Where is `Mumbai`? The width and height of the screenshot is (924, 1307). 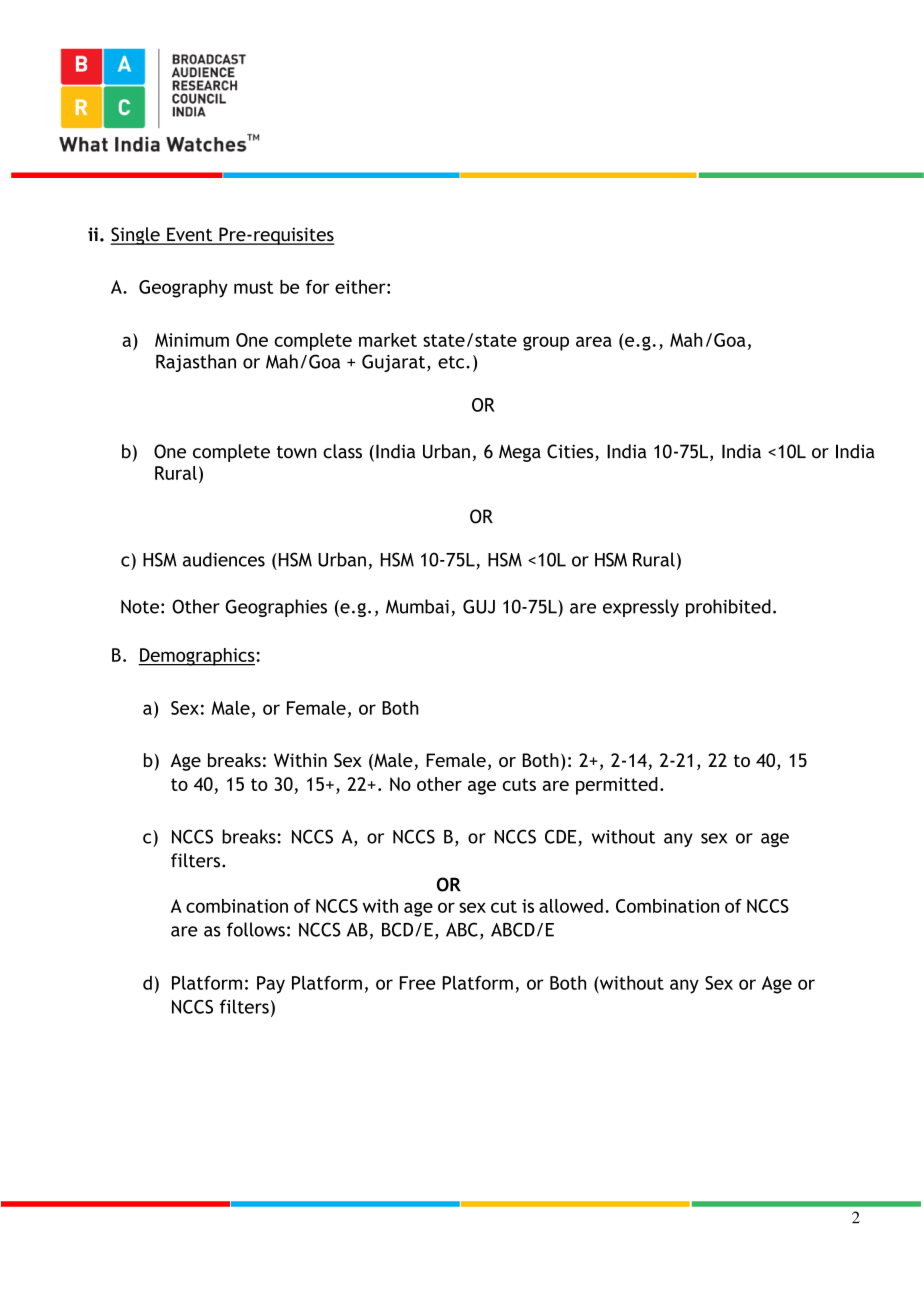
Mumbai is located at coordinates (417, 606).
